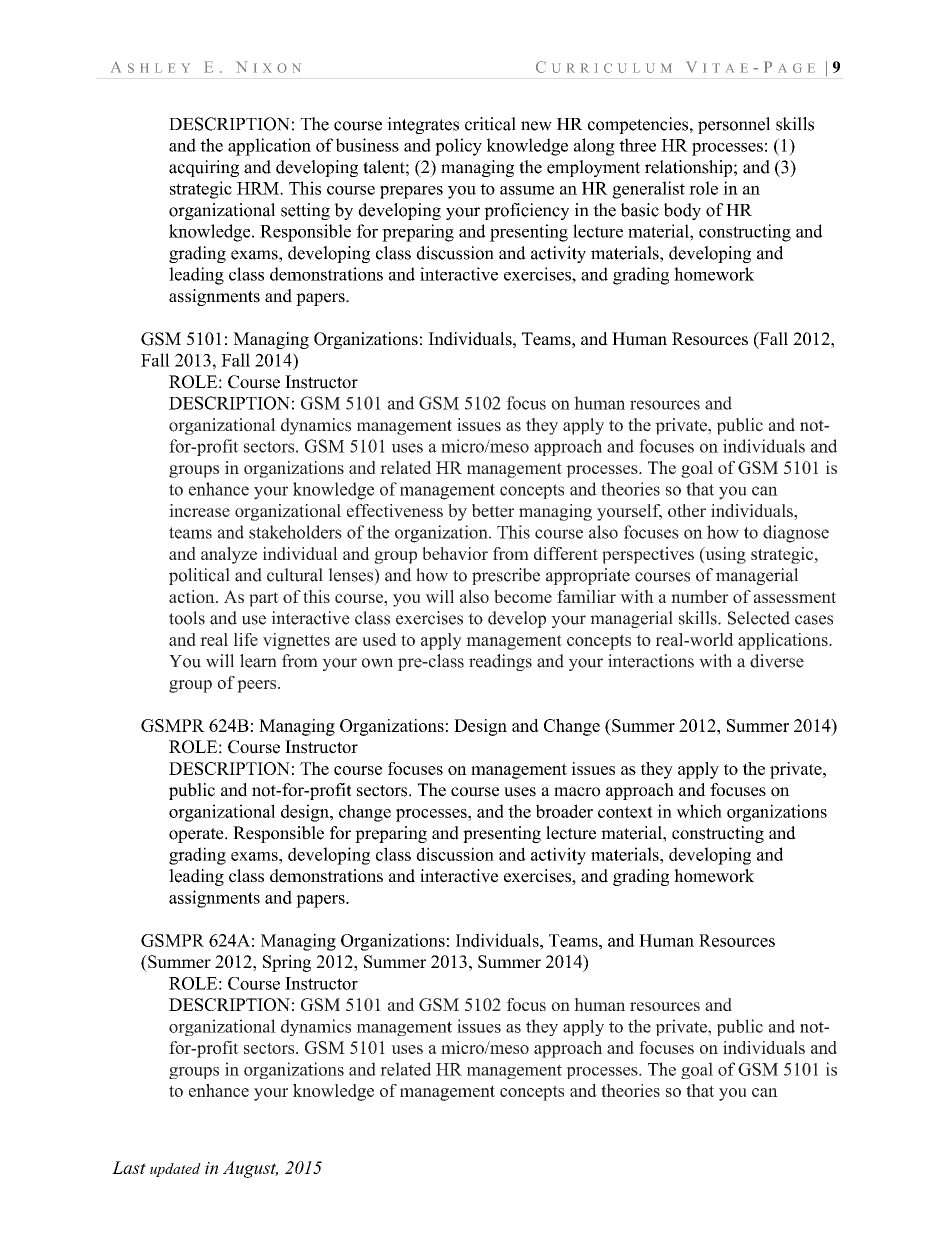 This image has width=952, height=1233. What do you see at coordinates (564, 811) in the image?
I see `broader` at bounding box center [564, 811].
